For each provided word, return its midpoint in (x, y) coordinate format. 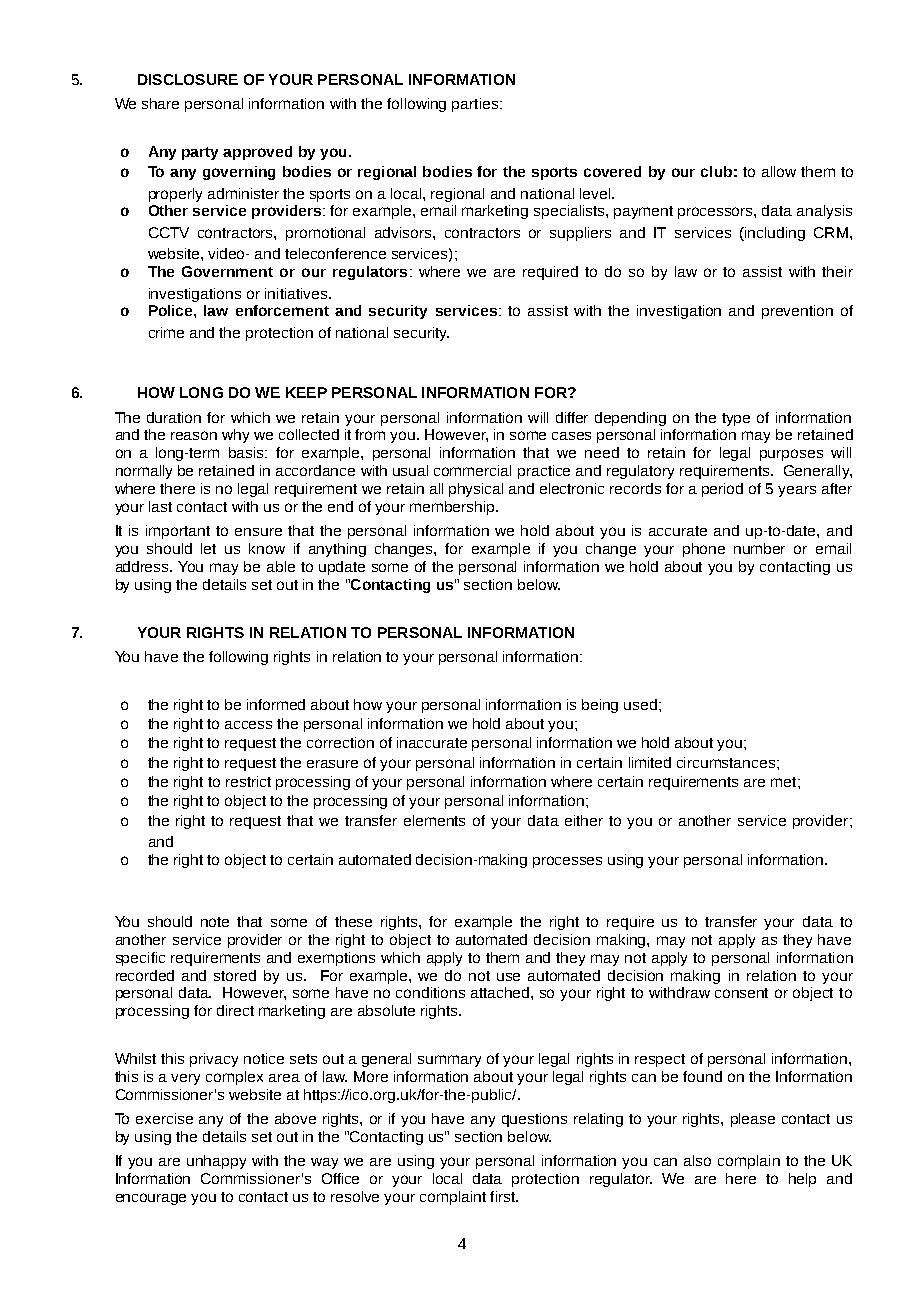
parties (476, 105)
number (759, 548)
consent (741, 993)
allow (779, 171)
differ (572, 417)
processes (567, 862)
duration (174, 417)
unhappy (216, 1162)
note (215, 922)
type (736, 419)
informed (276, 704)
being (600, 706)
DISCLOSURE (188, 79)
